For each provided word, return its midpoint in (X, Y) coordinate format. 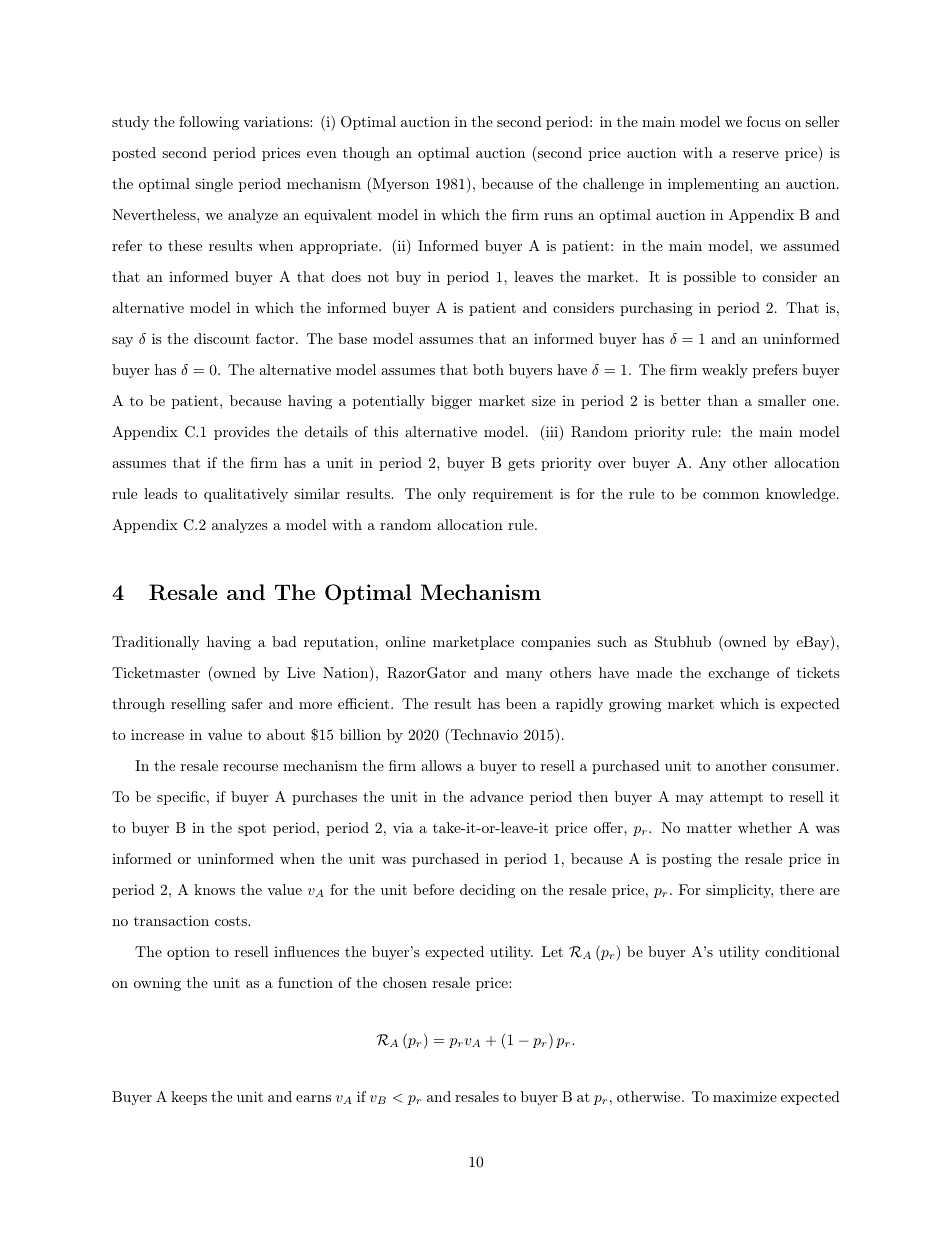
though (366, 154)
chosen (405, 982)
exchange (738, 674)
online (406, 641)
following (209, 123)
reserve (756, 154)
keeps (189, 1098)
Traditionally (156, 643)
